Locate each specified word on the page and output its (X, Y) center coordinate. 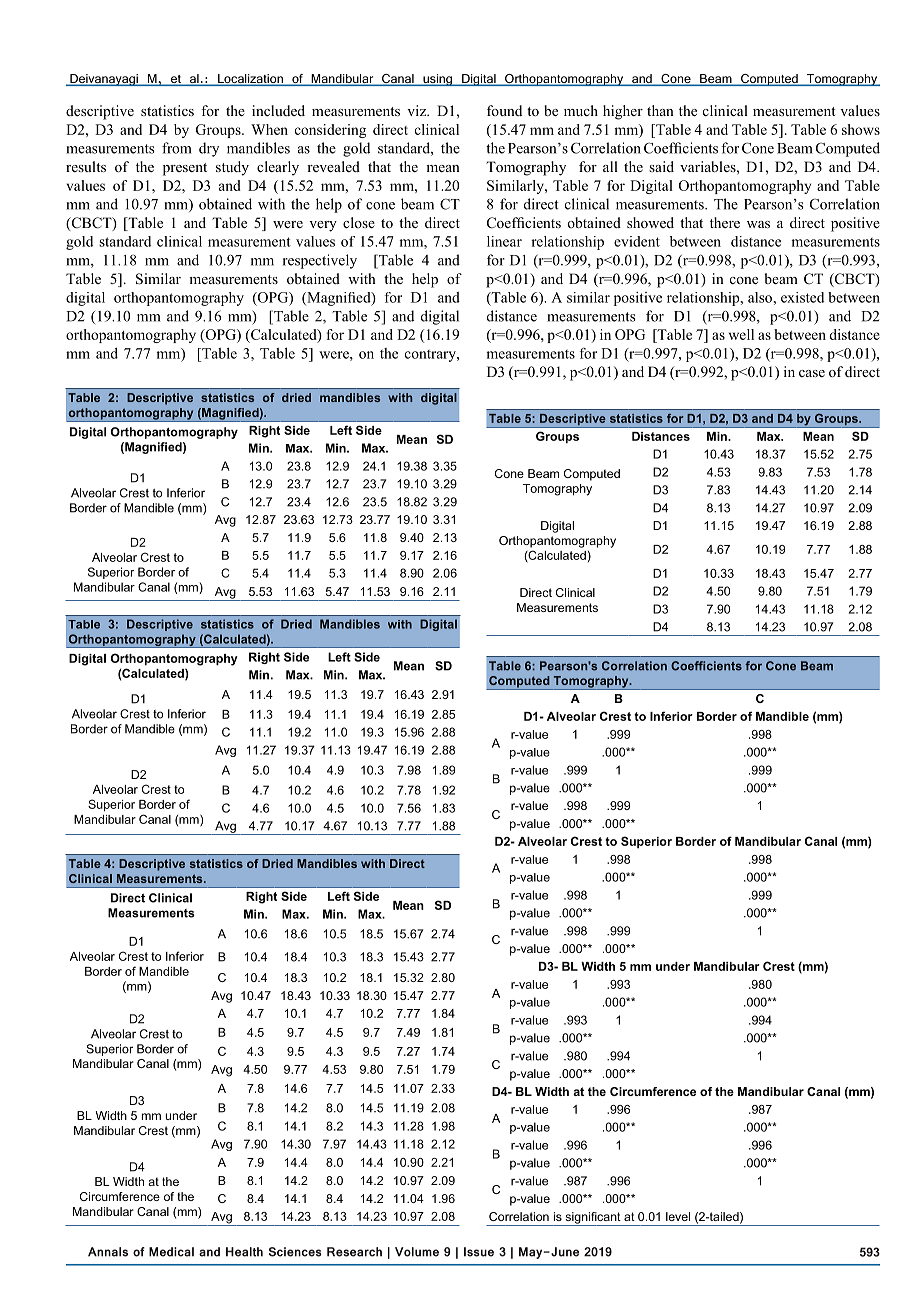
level (678, 1216)
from (176, 148)
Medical (171, 1252)
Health (244, 1252)
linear (504, 241)
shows (861, 129)
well (741, 334)
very (323, 226)
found (504, 110)
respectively (320, 261)
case (812, 373)
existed (802, 297)
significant (593, 1219)
